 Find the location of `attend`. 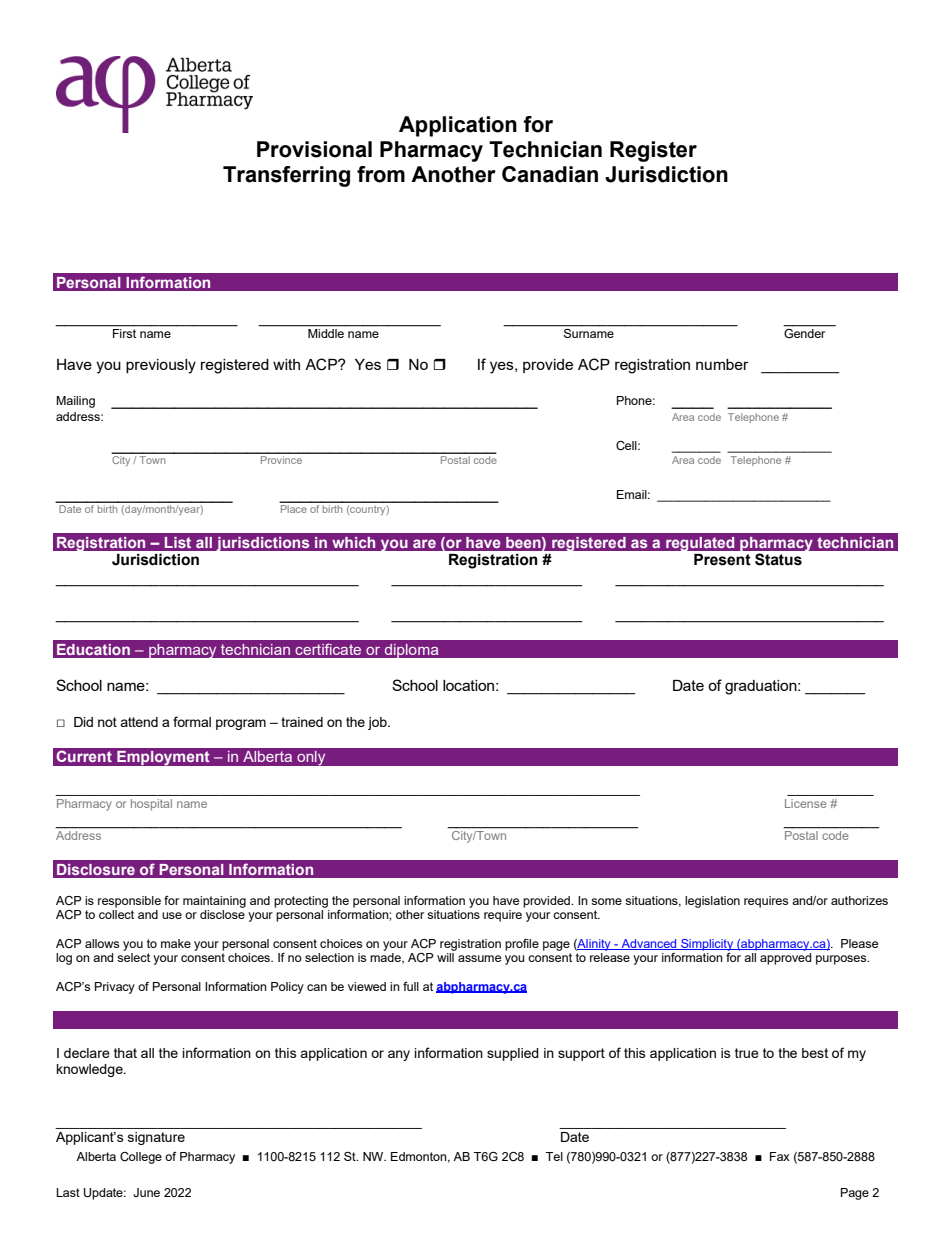

attend is located at coordinates (139, 722).
